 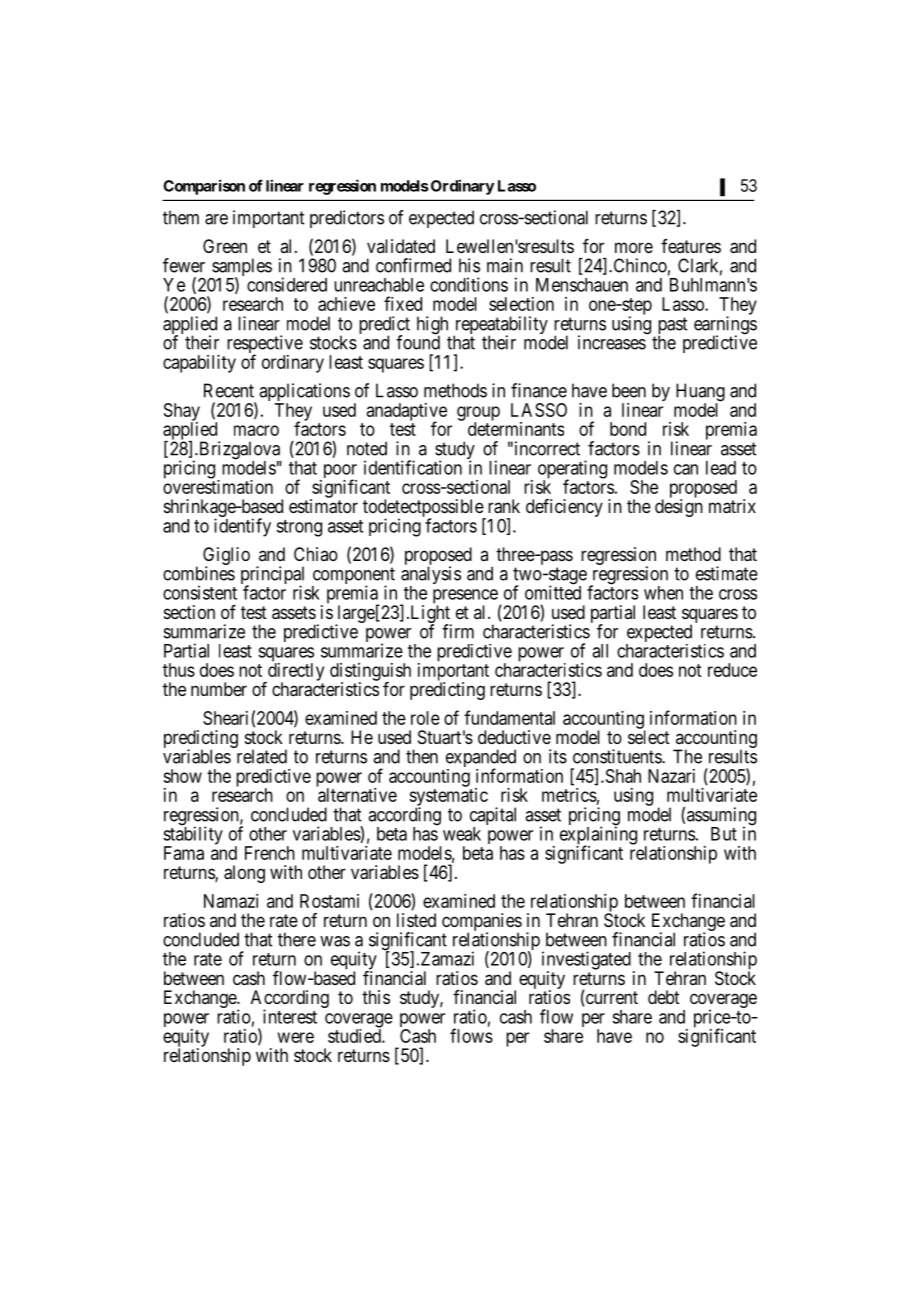 I want to click on constituents, so click(x=618, y=756).
